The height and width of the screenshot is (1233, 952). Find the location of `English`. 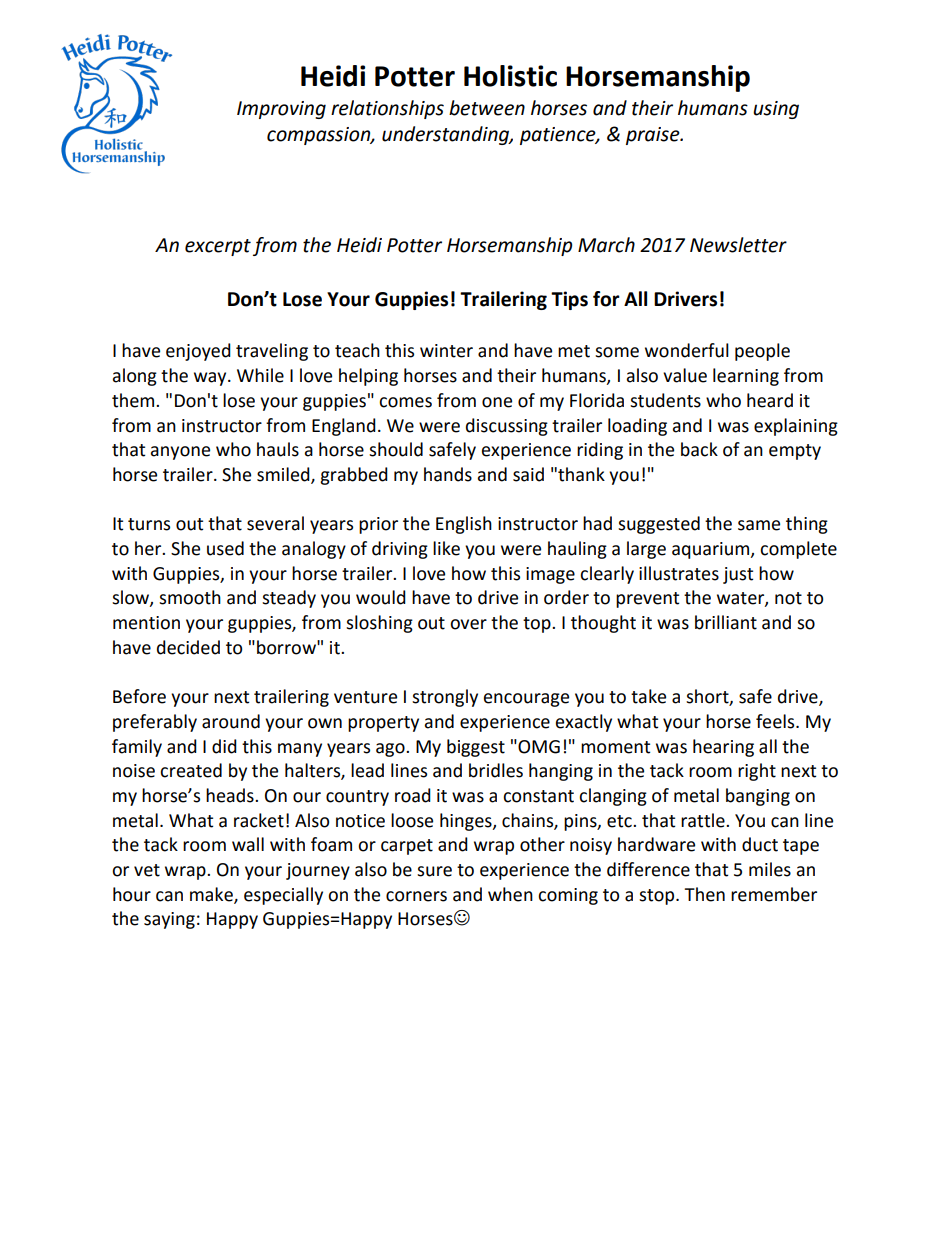

English is located at coordinates (464, 525).
